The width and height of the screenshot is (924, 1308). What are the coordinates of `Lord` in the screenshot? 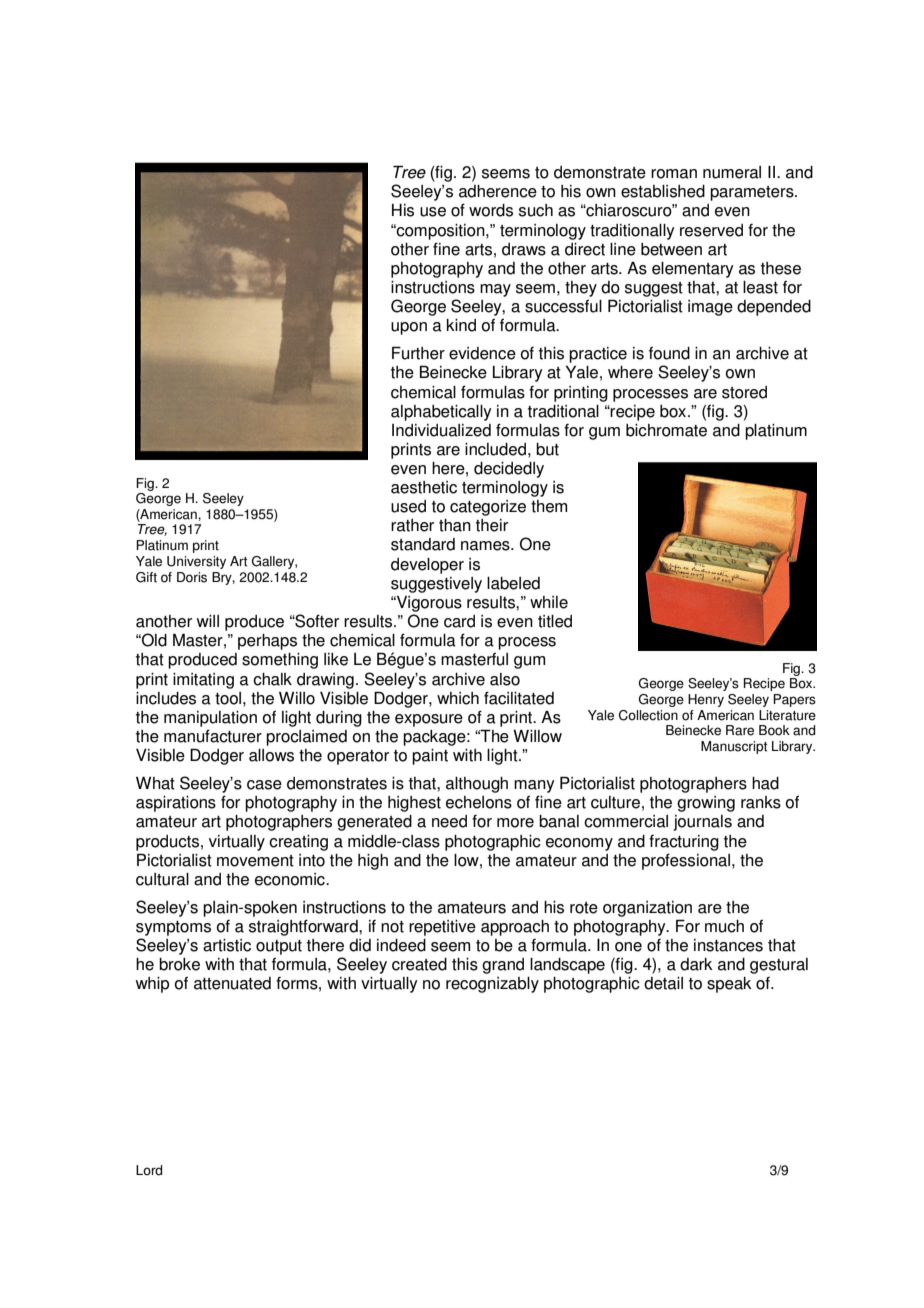 It's located at (149, 1170).
